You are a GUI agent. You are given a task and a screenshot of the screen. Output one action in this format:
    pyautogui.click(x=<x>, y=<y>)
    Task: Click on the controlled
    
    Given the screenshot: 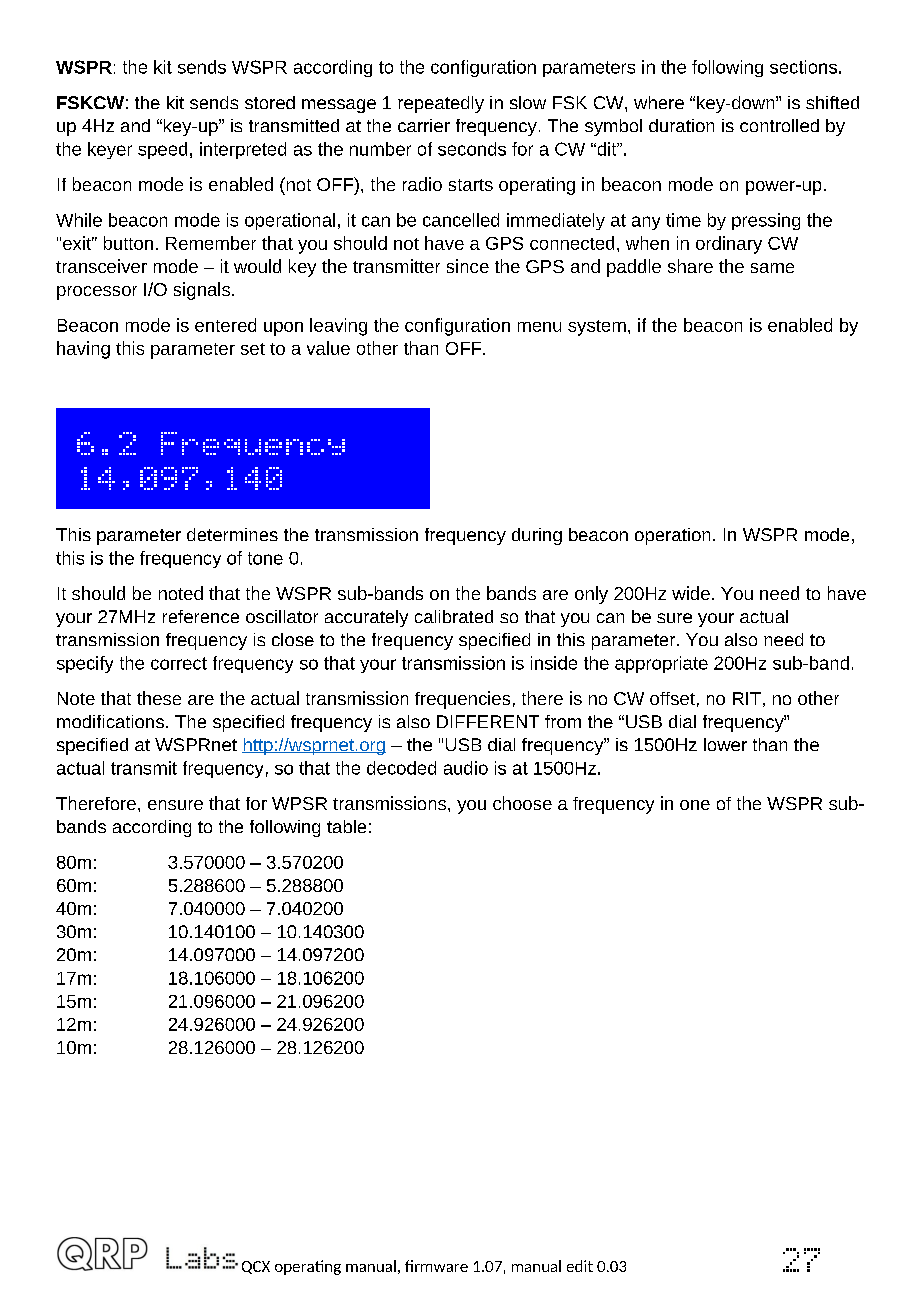 What is the action you would take?
    pyautogui.click(x=779, y=125)
